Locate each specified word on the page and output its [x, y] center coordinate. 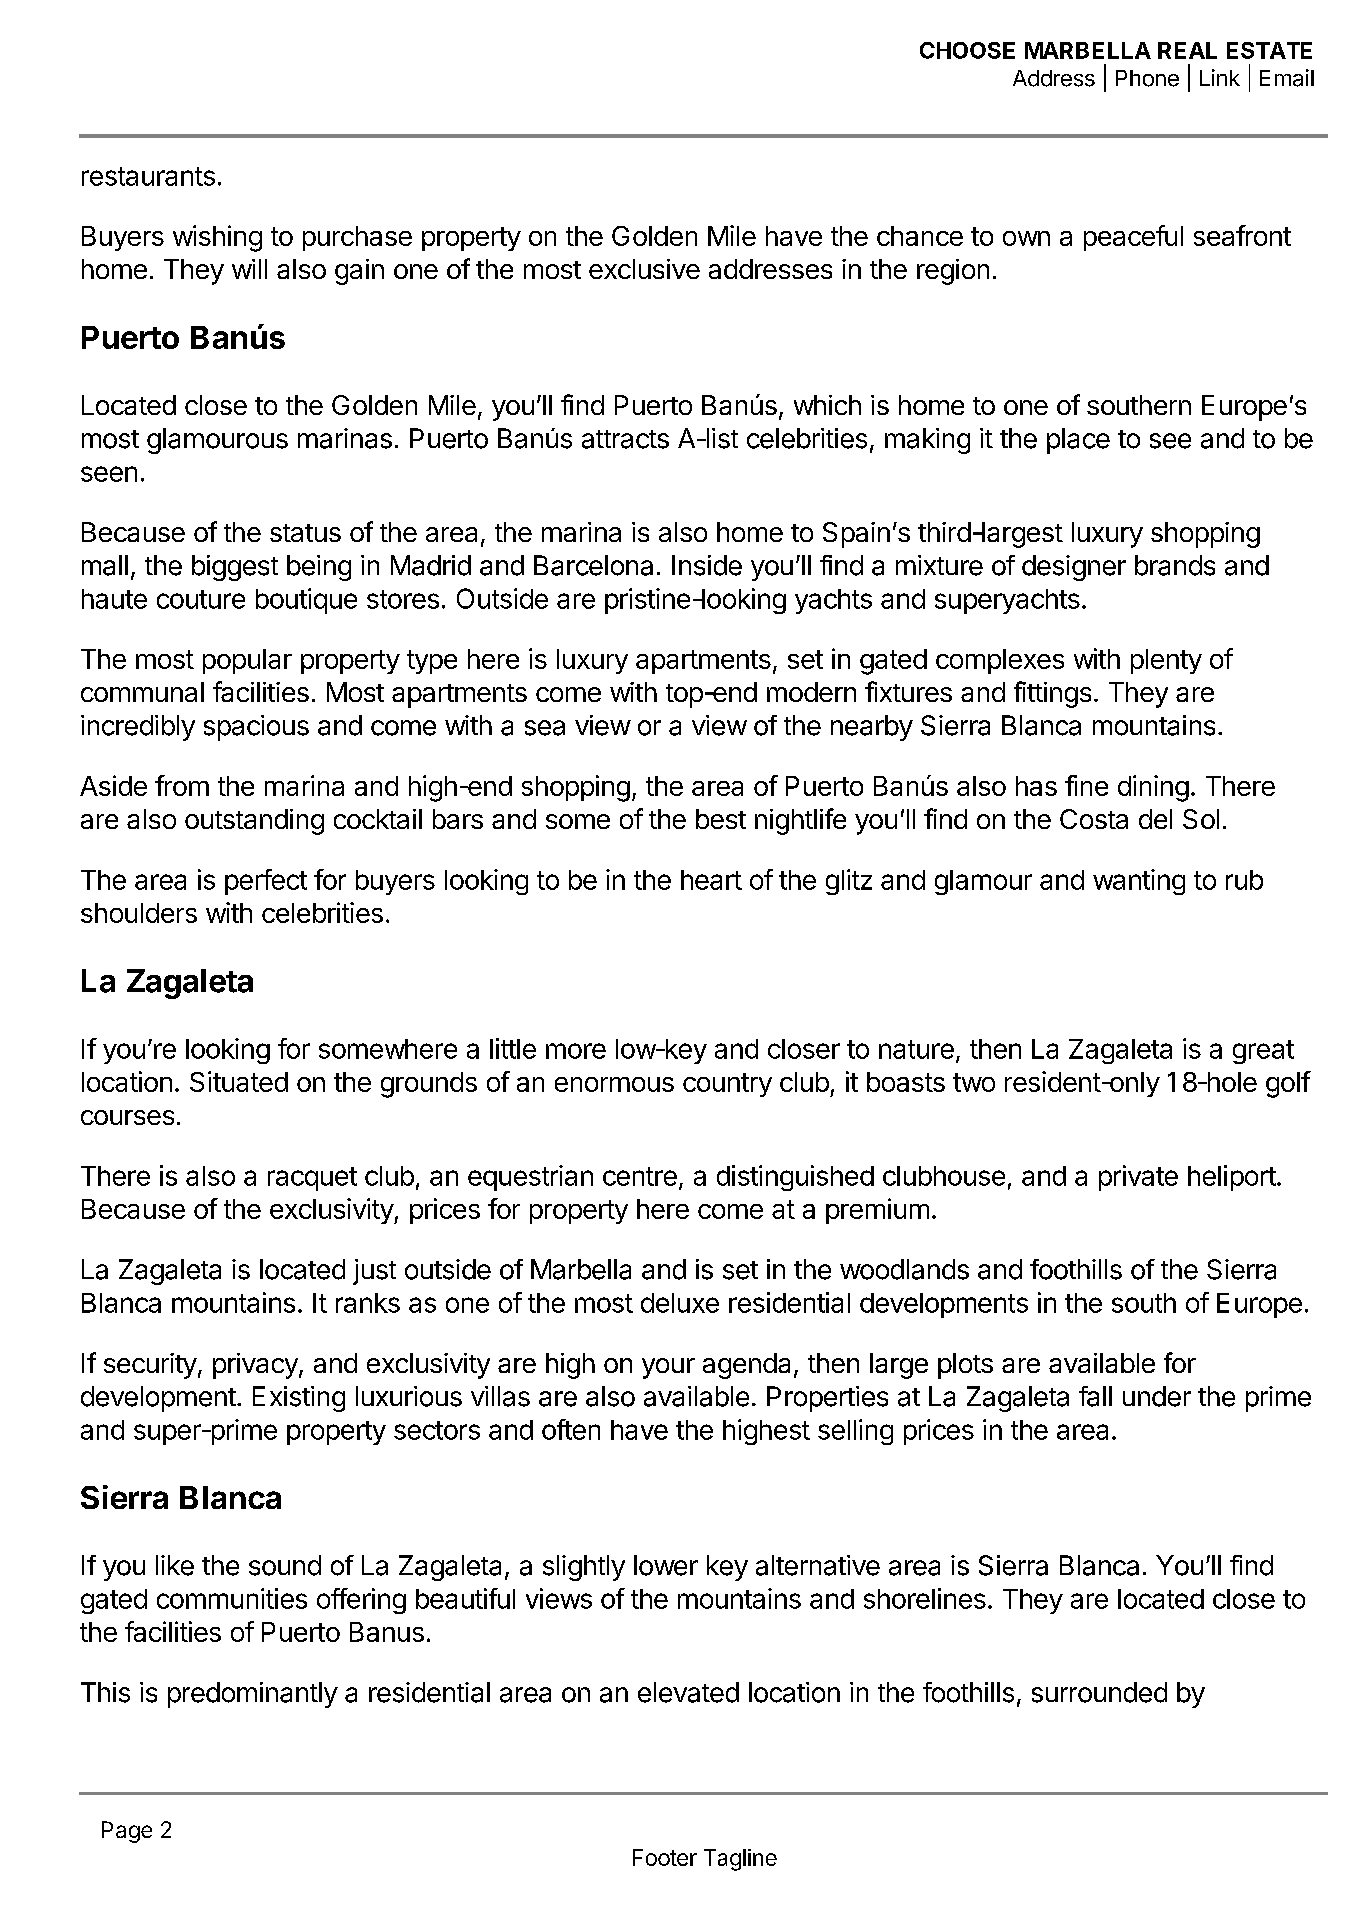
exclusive [644, 269]
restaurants [148, 176]
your [668, 1368]
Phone [1147, 78]
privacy [256, 1366]
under [1157, 1396]
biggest [235, 568]
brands [1175, 565]
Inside [707, 565]
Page [127, 1832]
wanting [1139, 882]
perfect [266, 882]
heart [711, 880]
